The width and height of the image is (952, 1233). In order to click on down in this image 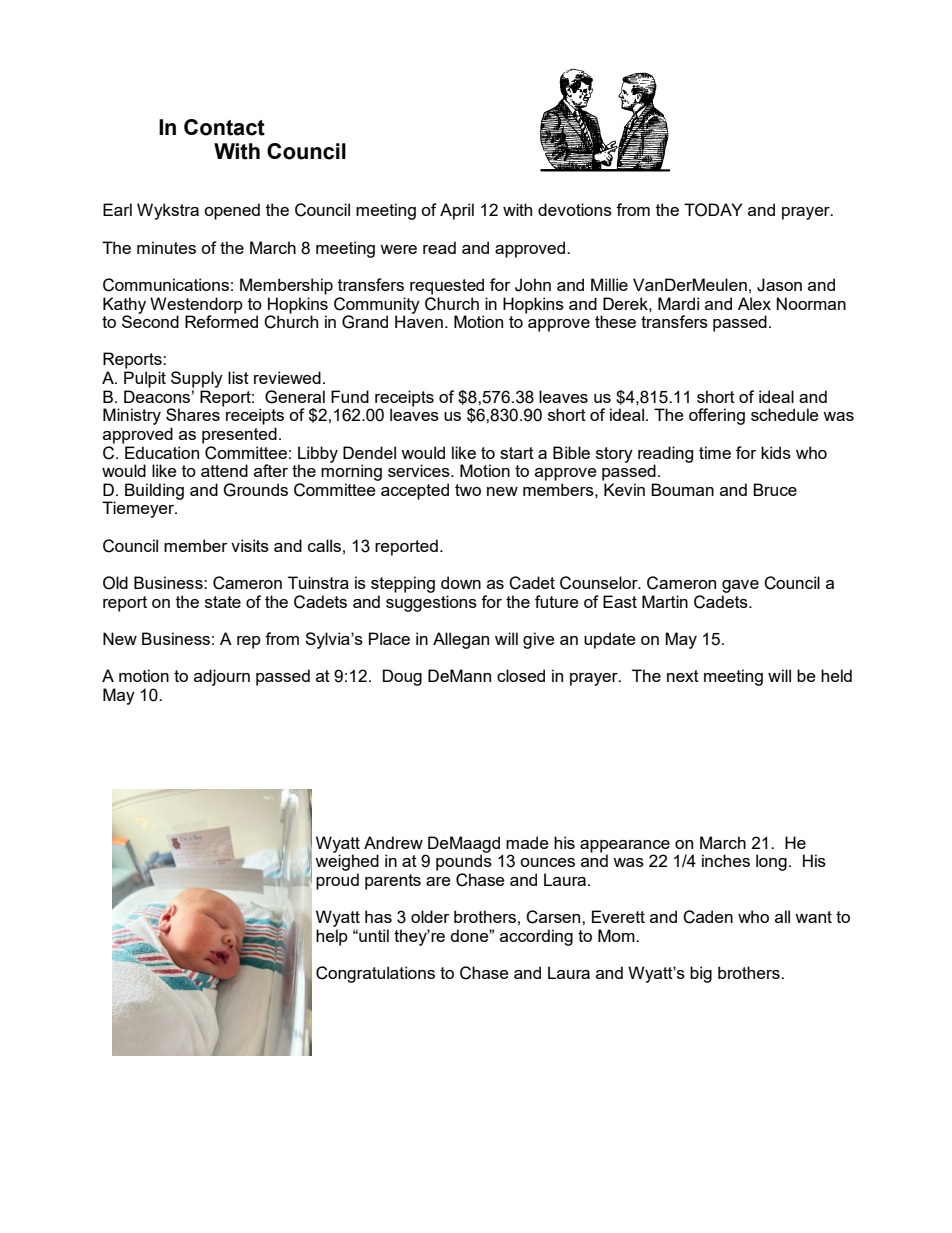, I will do `click(461, 582)`.
